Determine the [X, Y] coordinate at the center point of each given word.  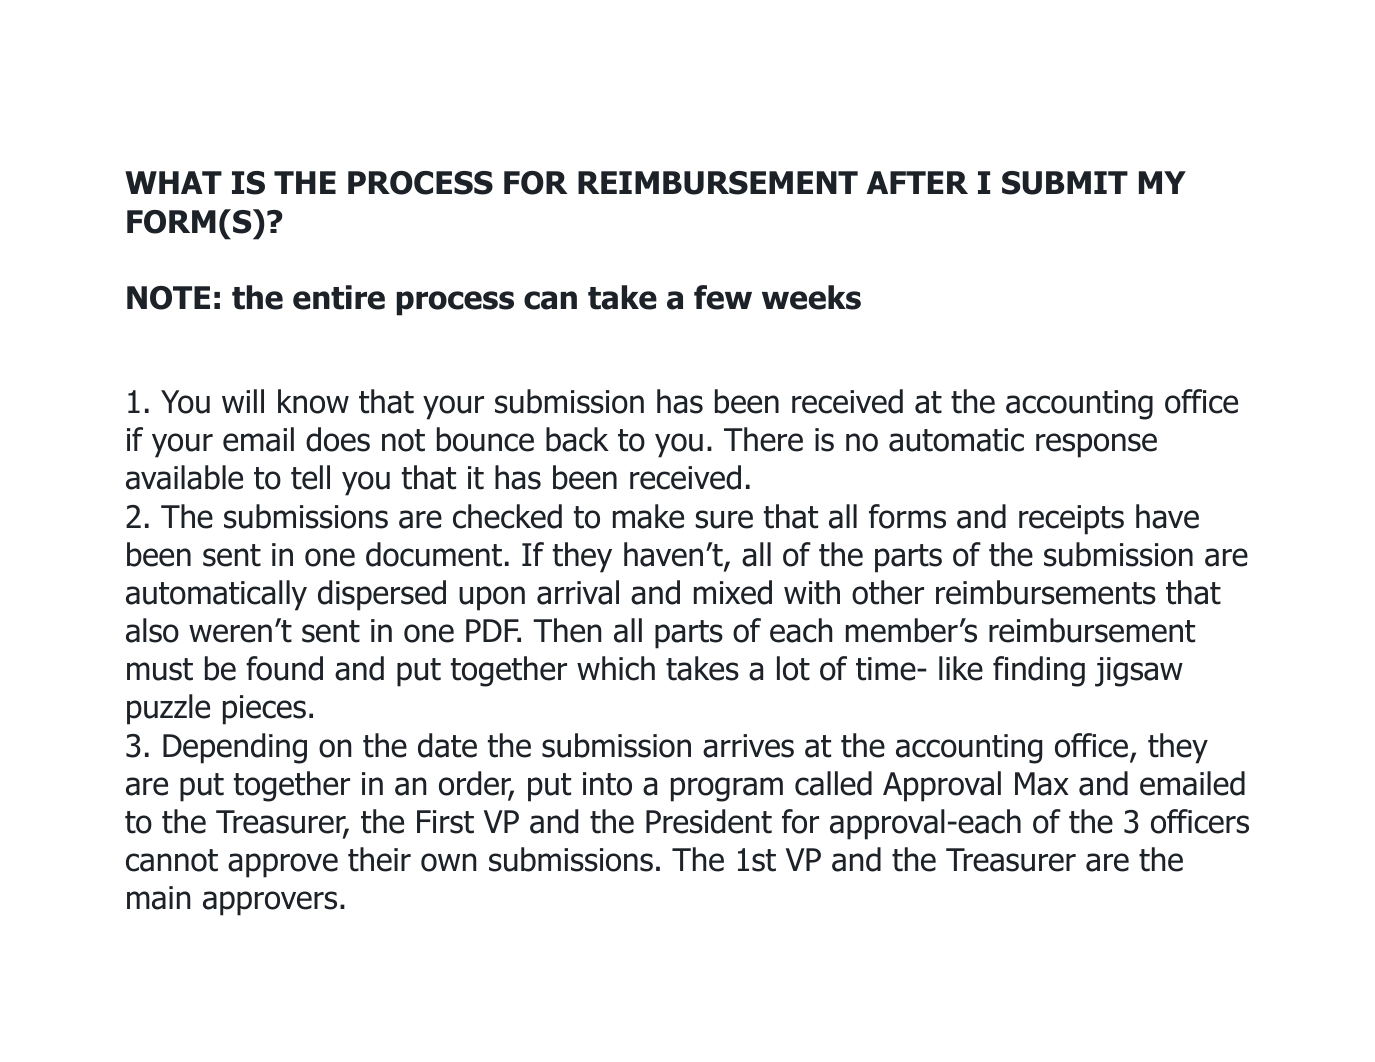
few [723, 297]
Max [1042, 784]
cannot [172, 860]
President [709, 821]
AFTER [917, 182]
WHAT [173, 182]
